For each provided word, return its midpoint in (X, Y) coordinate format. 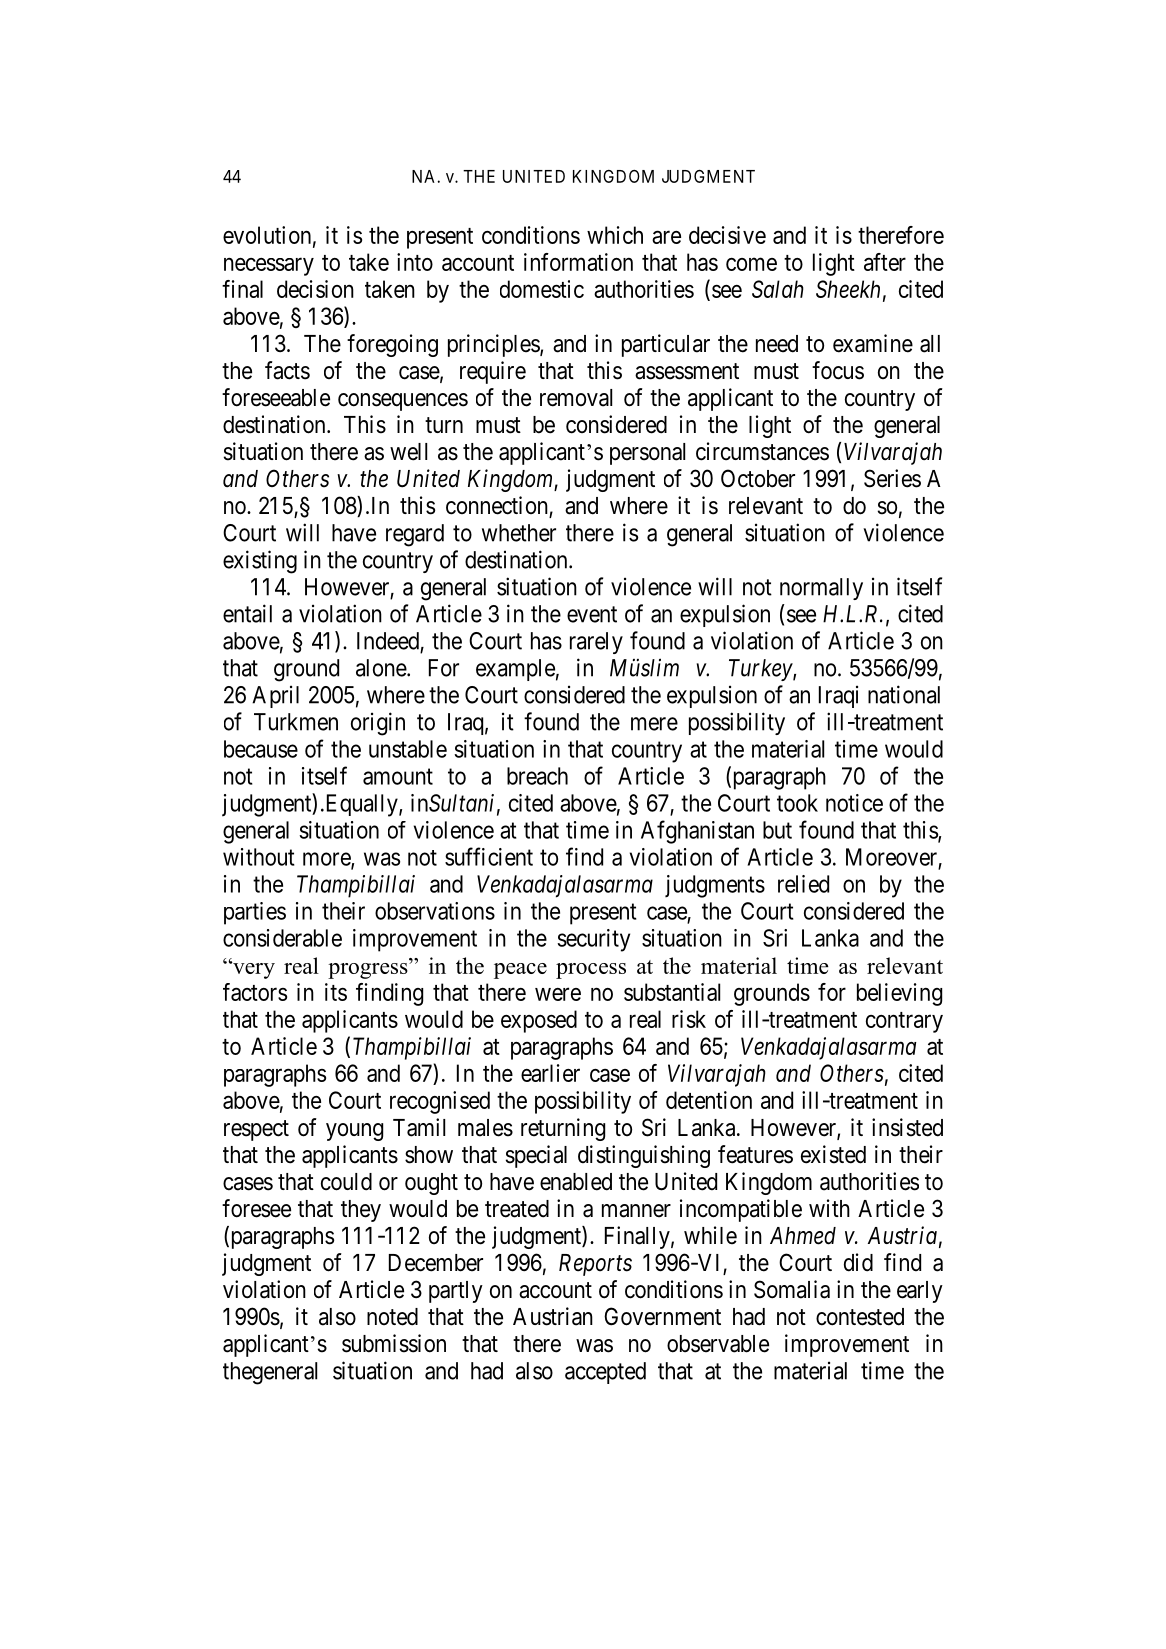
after (885, 262)
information (578, 262)
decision (315, 289)
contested (860, 1317)
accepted (605, 1373)
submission (394, 1343)
